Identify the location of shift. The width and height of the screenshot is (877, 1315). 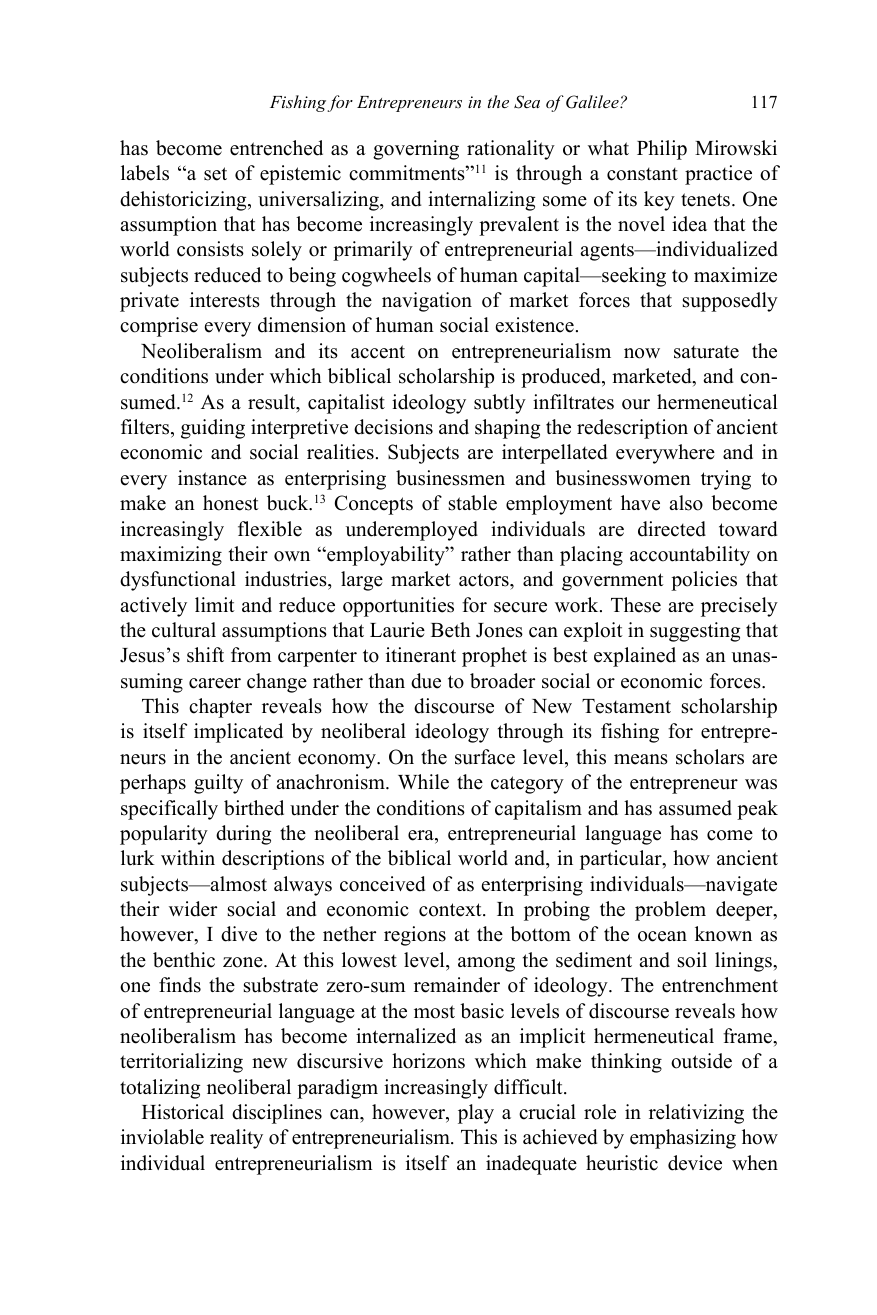
(205, 655).
